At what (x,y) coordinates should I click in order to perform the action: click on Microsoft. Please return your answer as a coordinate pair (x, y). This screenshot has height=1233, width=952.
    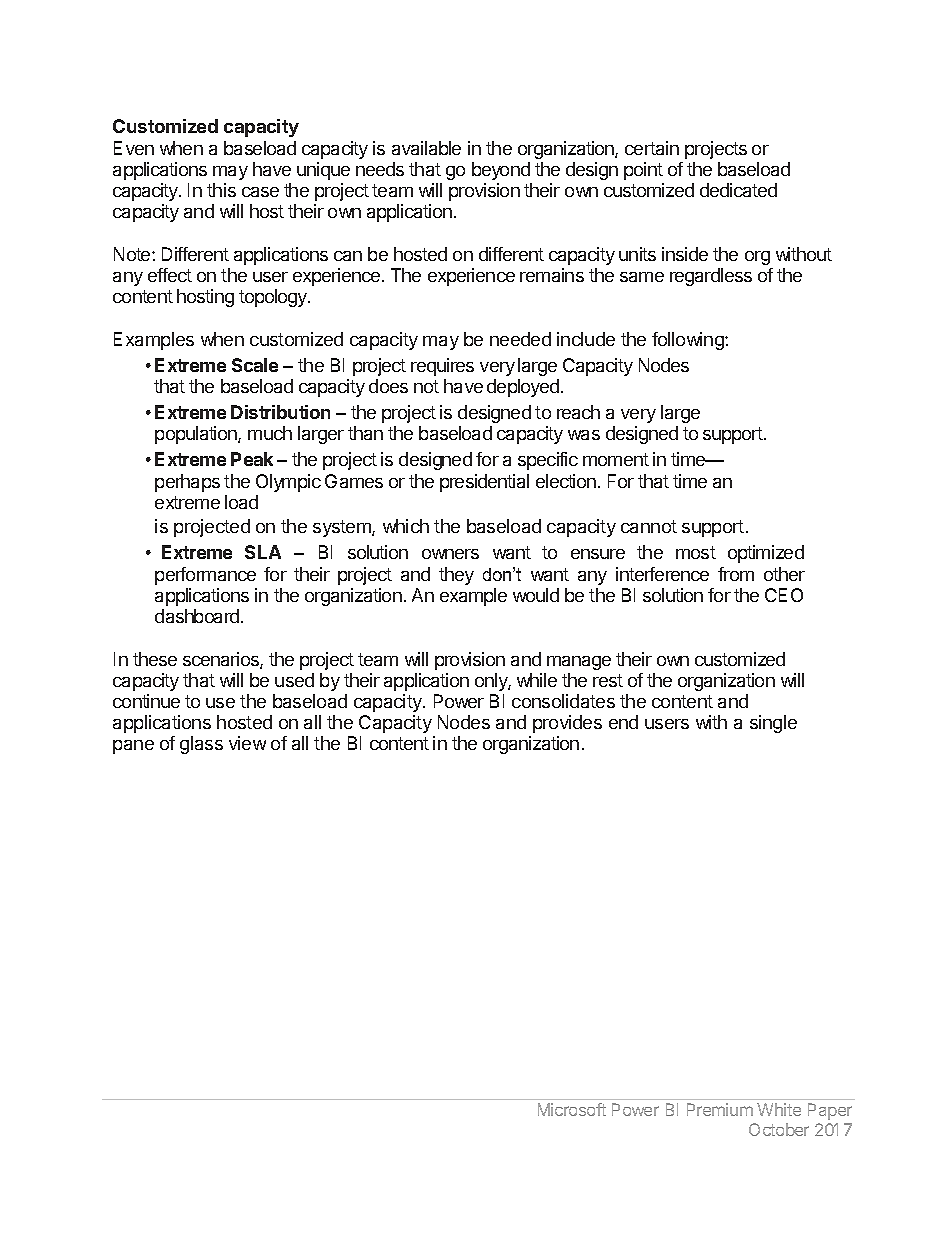
    Looking at the image, I should click on (572, 1109).
